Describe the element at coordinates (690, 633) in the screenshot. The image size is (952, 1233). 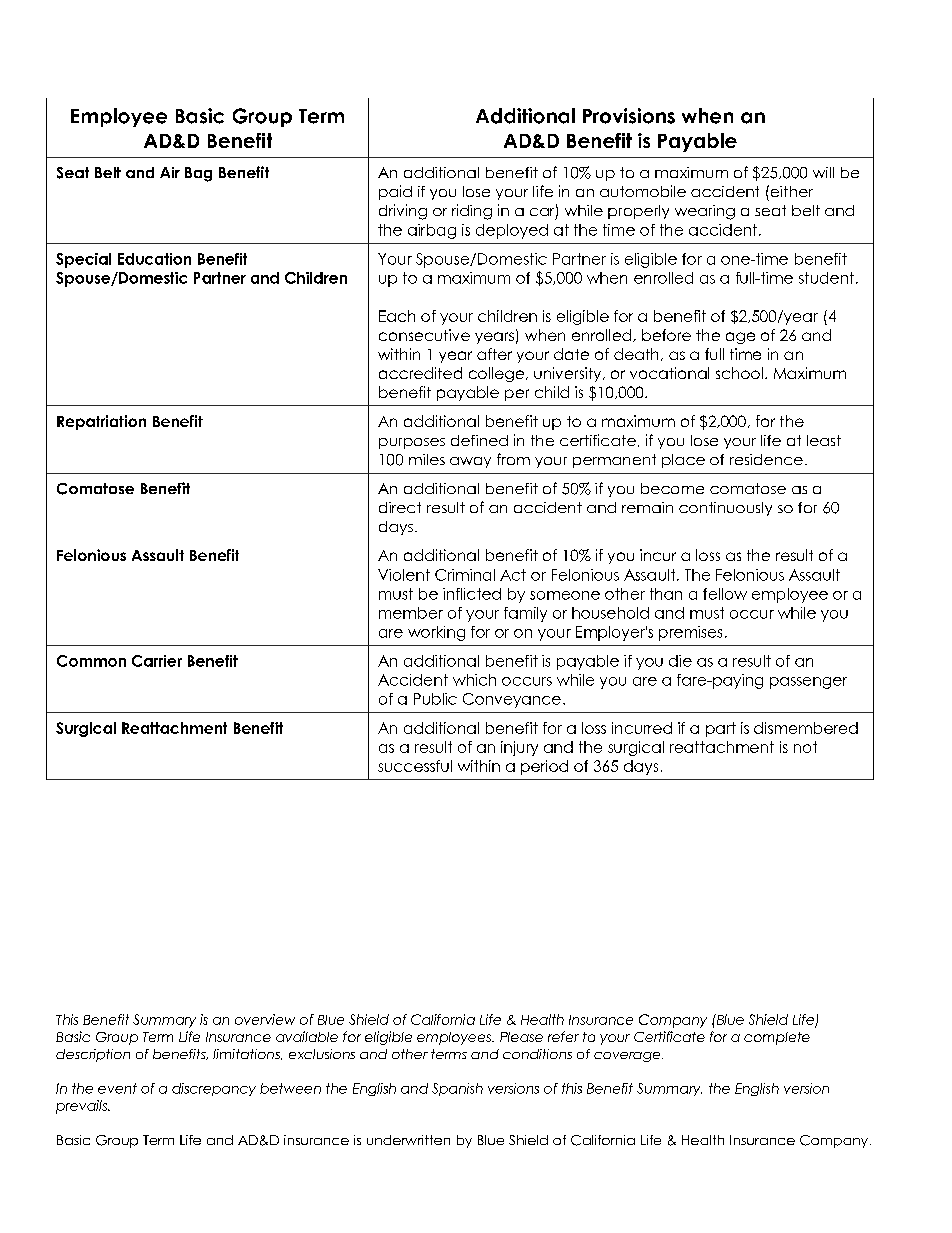
I see `premises` at that location.
